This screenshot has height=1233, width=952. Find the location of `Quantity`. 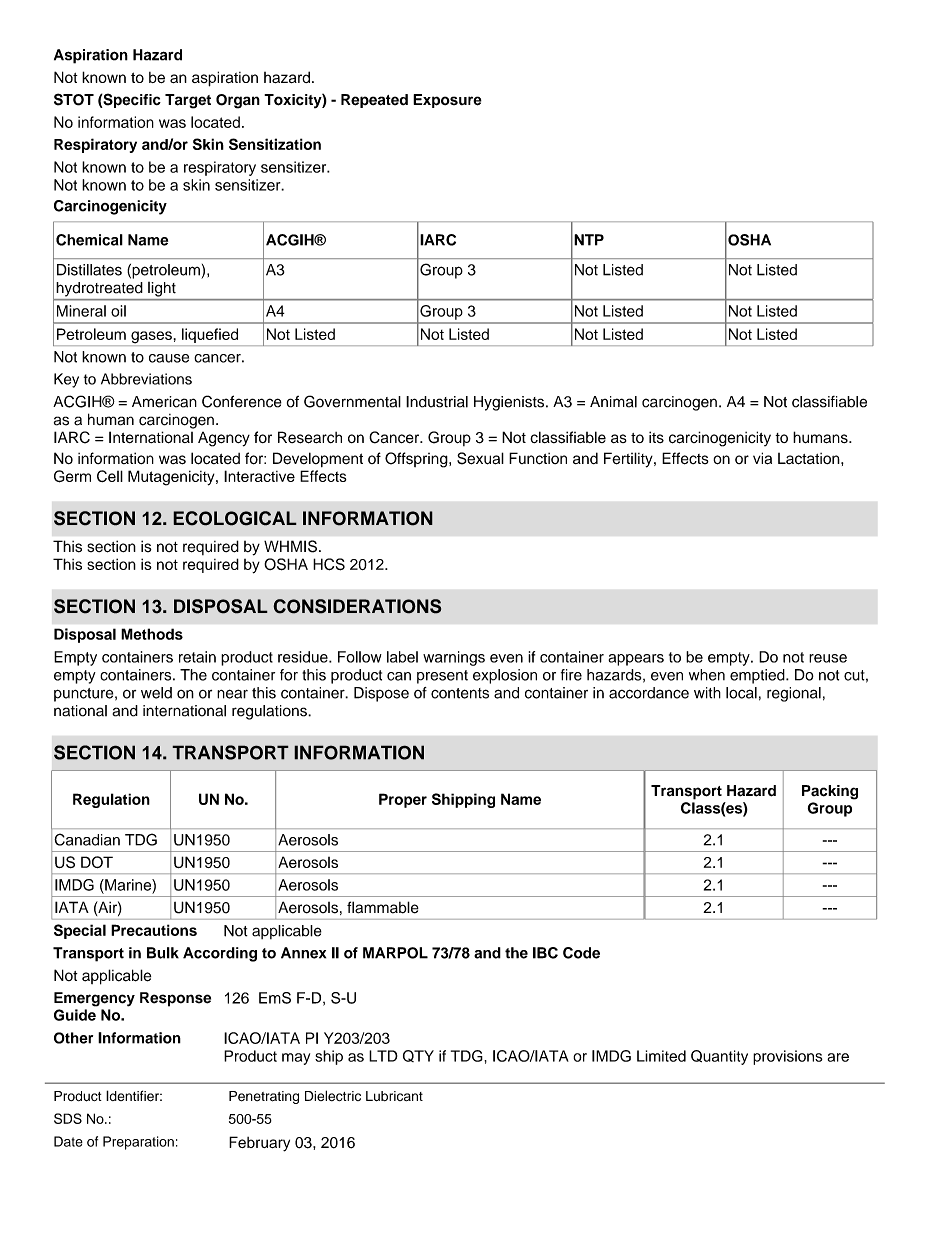

Quantity is located at coordinates (719, 1057).
